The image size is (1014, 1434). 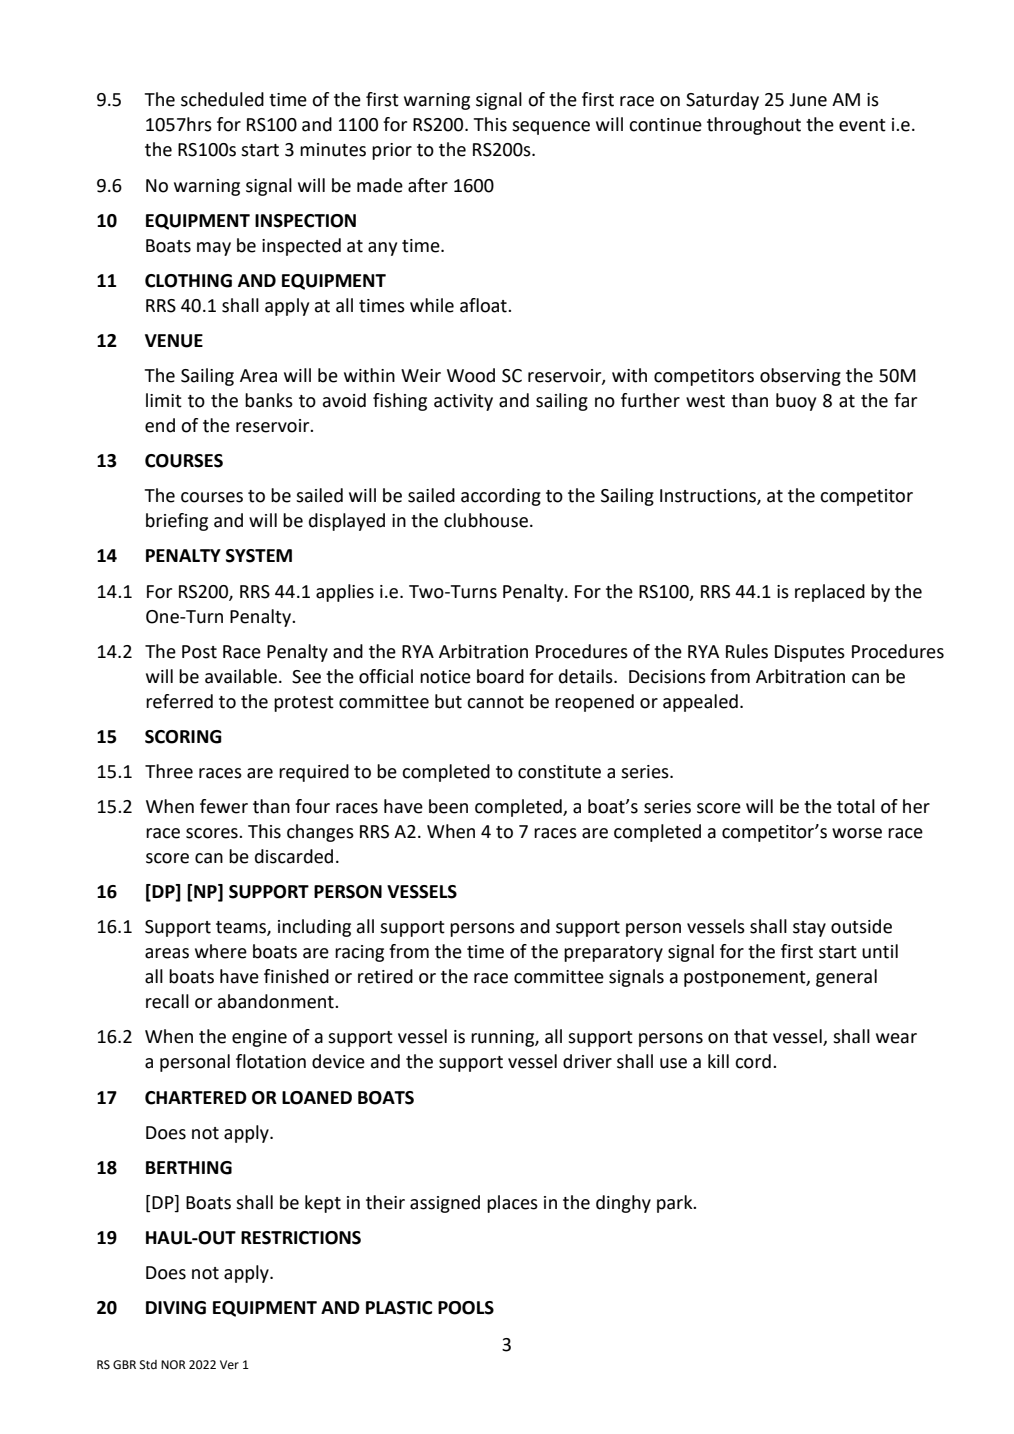 I want to click on sequence, so click(x=551, y=128).
